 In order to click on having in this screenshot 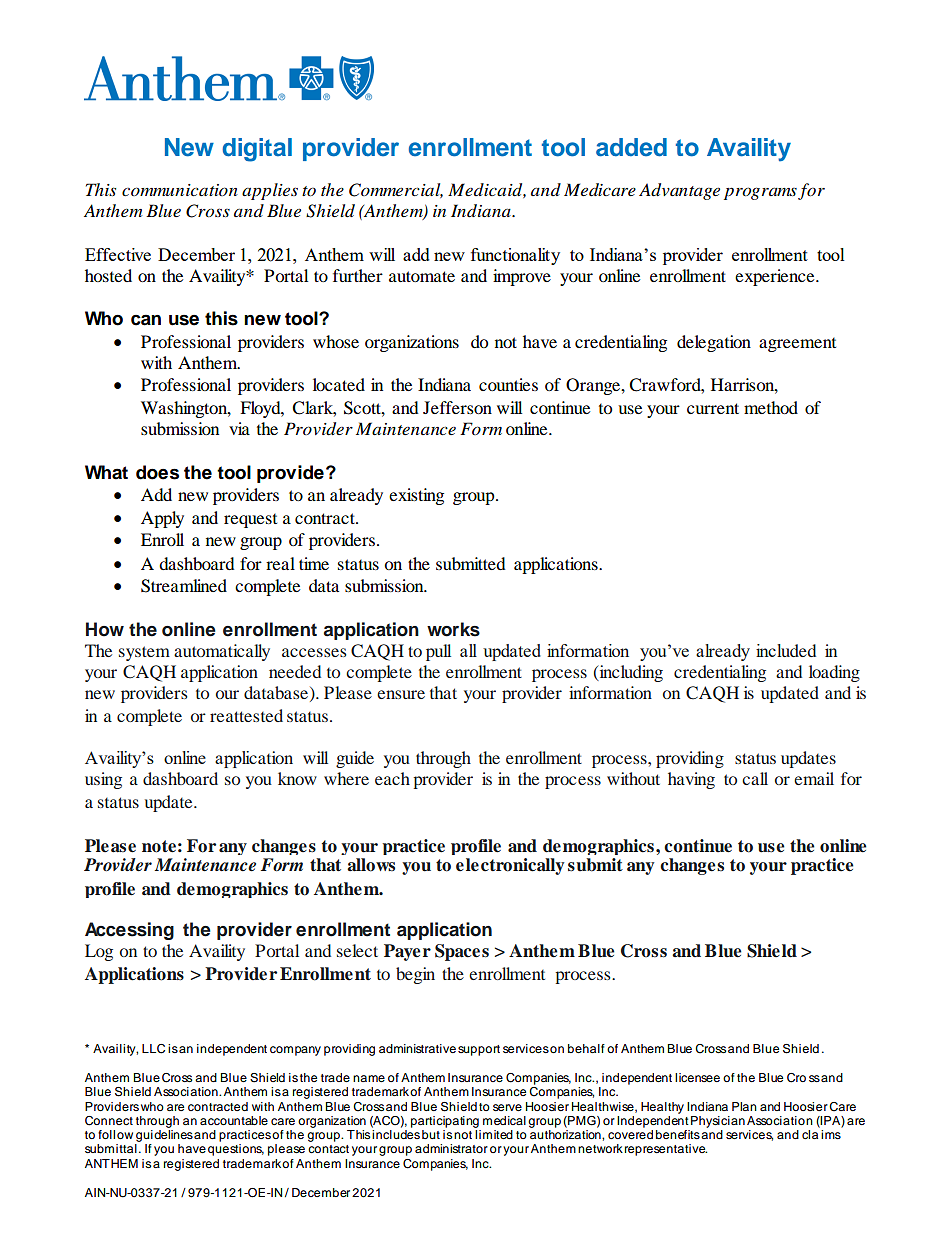, I will do `click(691, 780)`.
